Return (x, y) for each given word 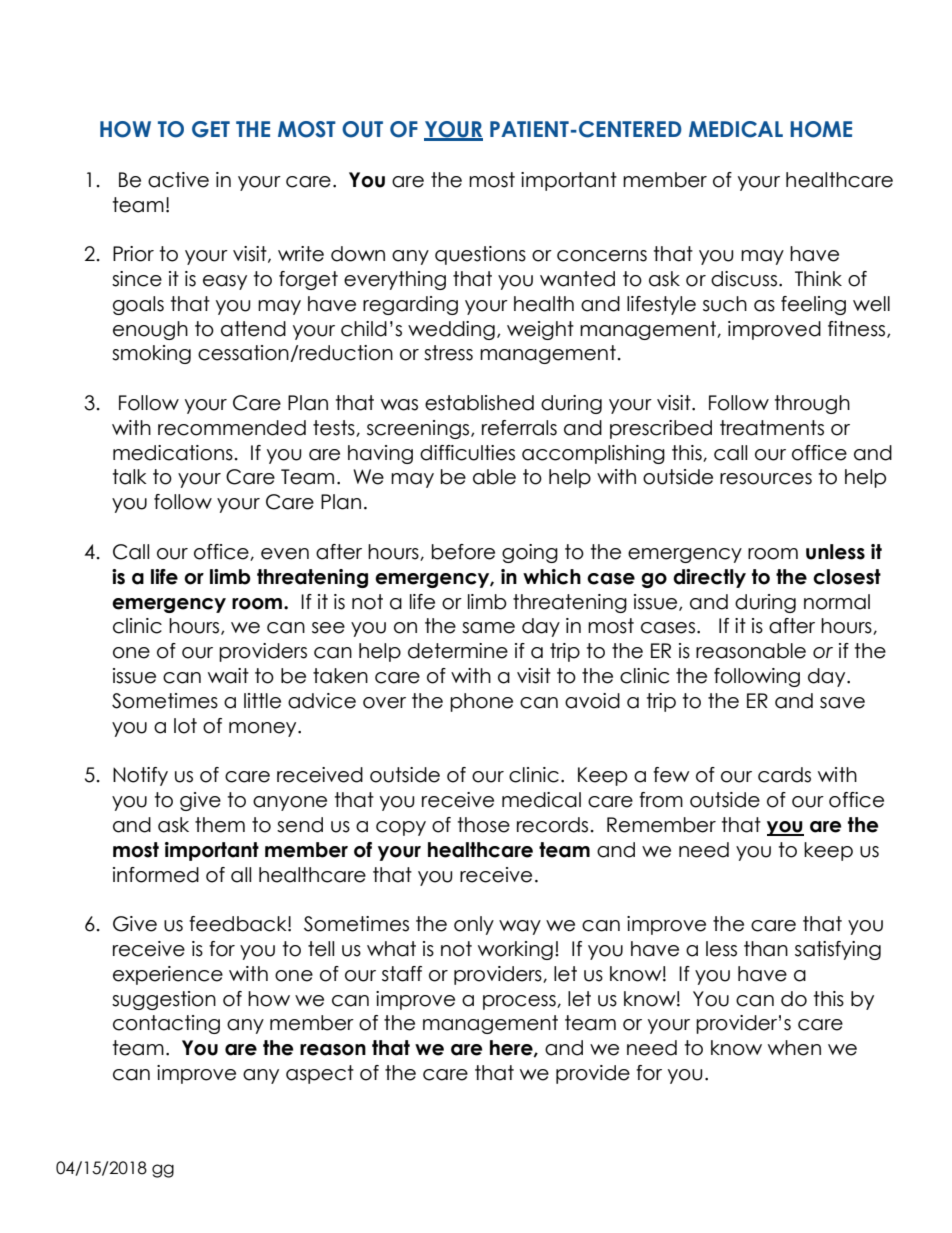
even (285, 554)
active (178, 180)
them (220, 825)
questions (480, 255)
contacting (166, 1024)
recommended (232, 428)
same (488, 628)
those (484, 825)
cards (784, 775)
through (812, 404)
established (479, 403)
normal (837, 602)
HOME (821, 129)
